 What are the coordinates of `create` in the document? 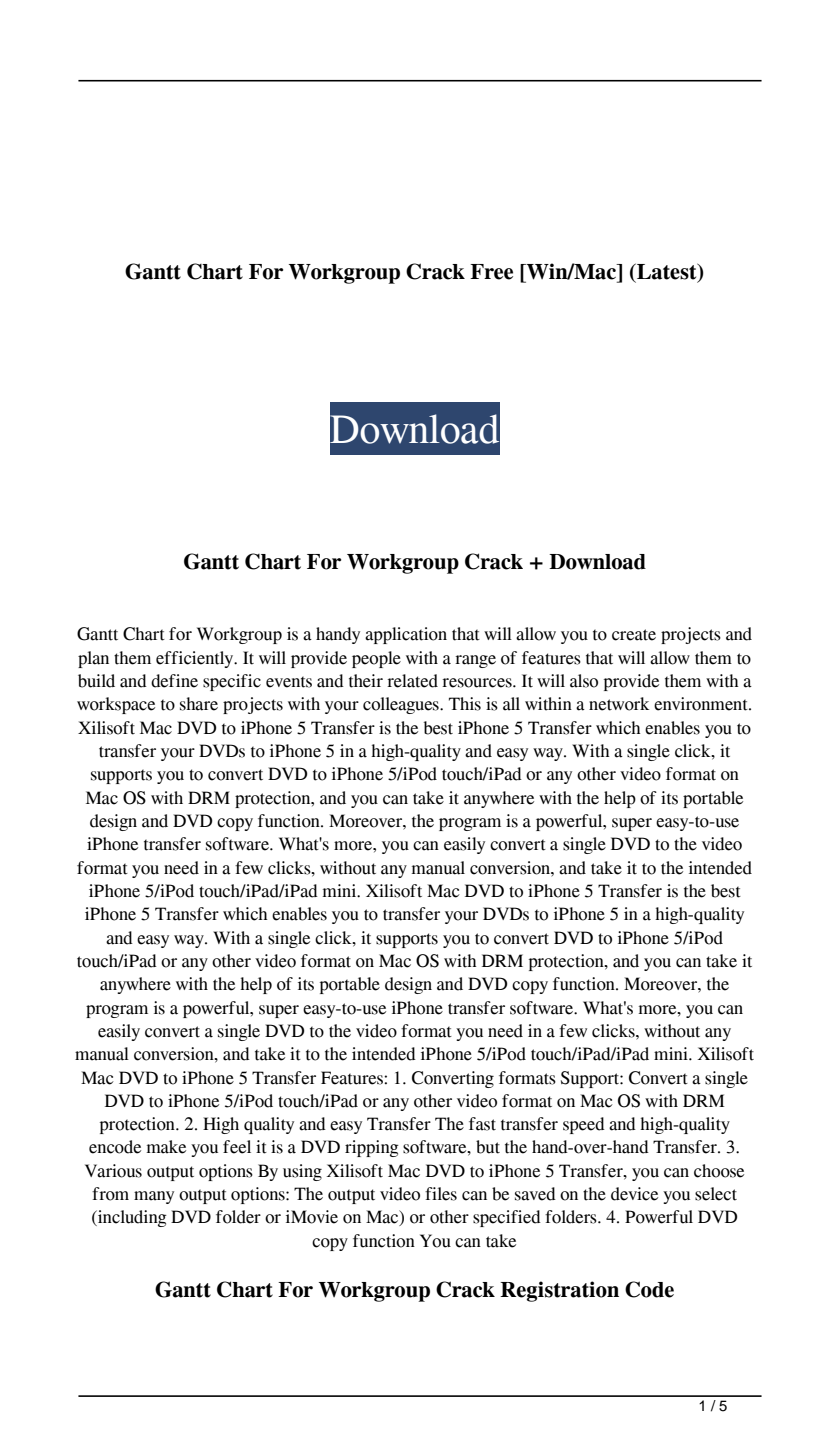 It's located at (634, 635).
